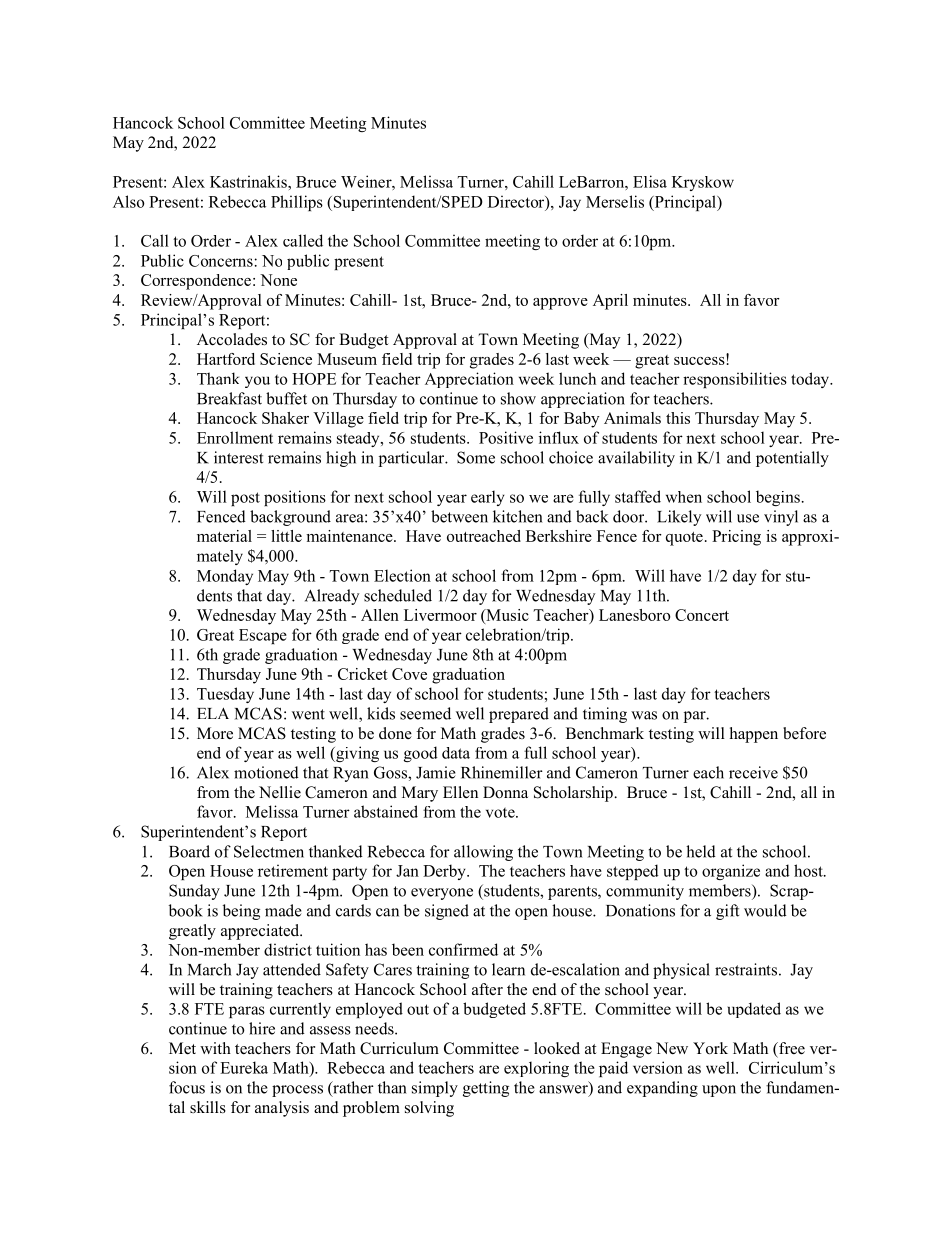 Image resolution: width=952 pixels, height=1233 pixels. What do you see at coordinates (263, 636) in the document?
I see `Escape` at bounding box center [263, 636].
